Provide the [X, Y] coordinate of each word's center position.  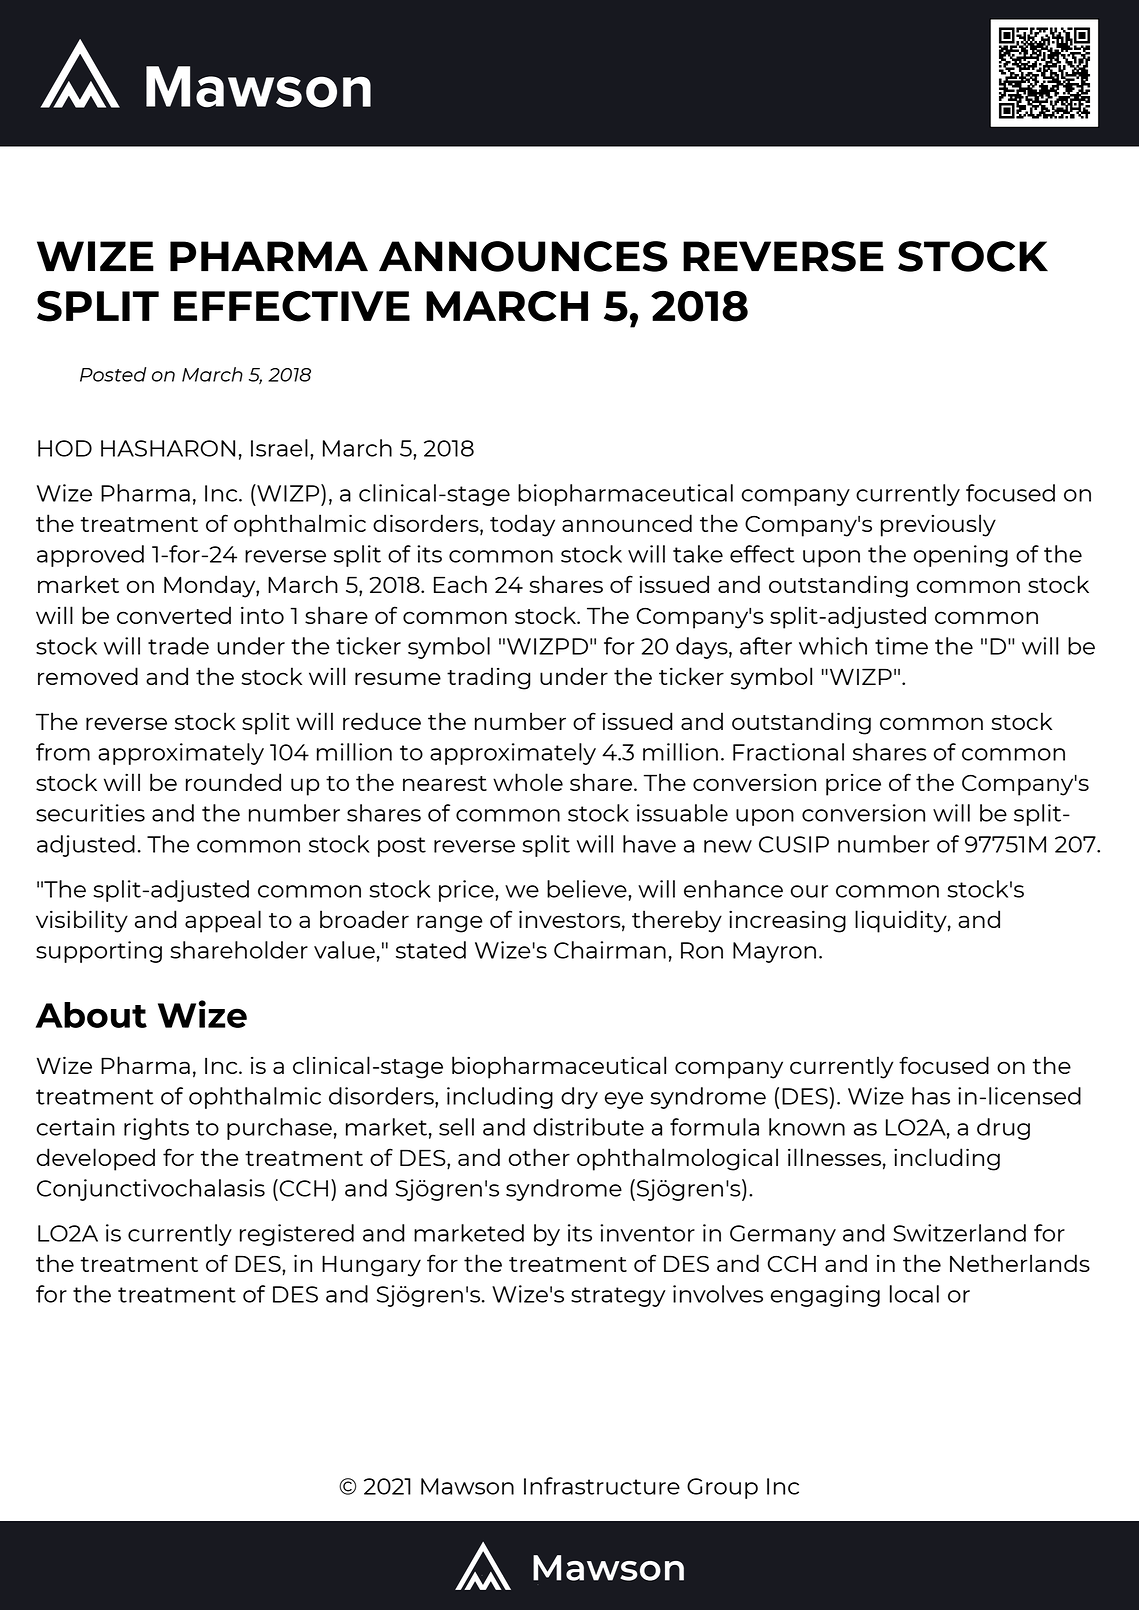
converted [174, 615]
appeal [223, 921]
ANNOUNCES [523, 256]
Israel [279, 448]
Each [460, 584]
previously [938, 525]
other [539, 1157]
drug [1003, 1129]
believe [588, 889]
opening [961, 556]
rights [156, 1129]
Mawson [467, 1486]
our [809, 891]
